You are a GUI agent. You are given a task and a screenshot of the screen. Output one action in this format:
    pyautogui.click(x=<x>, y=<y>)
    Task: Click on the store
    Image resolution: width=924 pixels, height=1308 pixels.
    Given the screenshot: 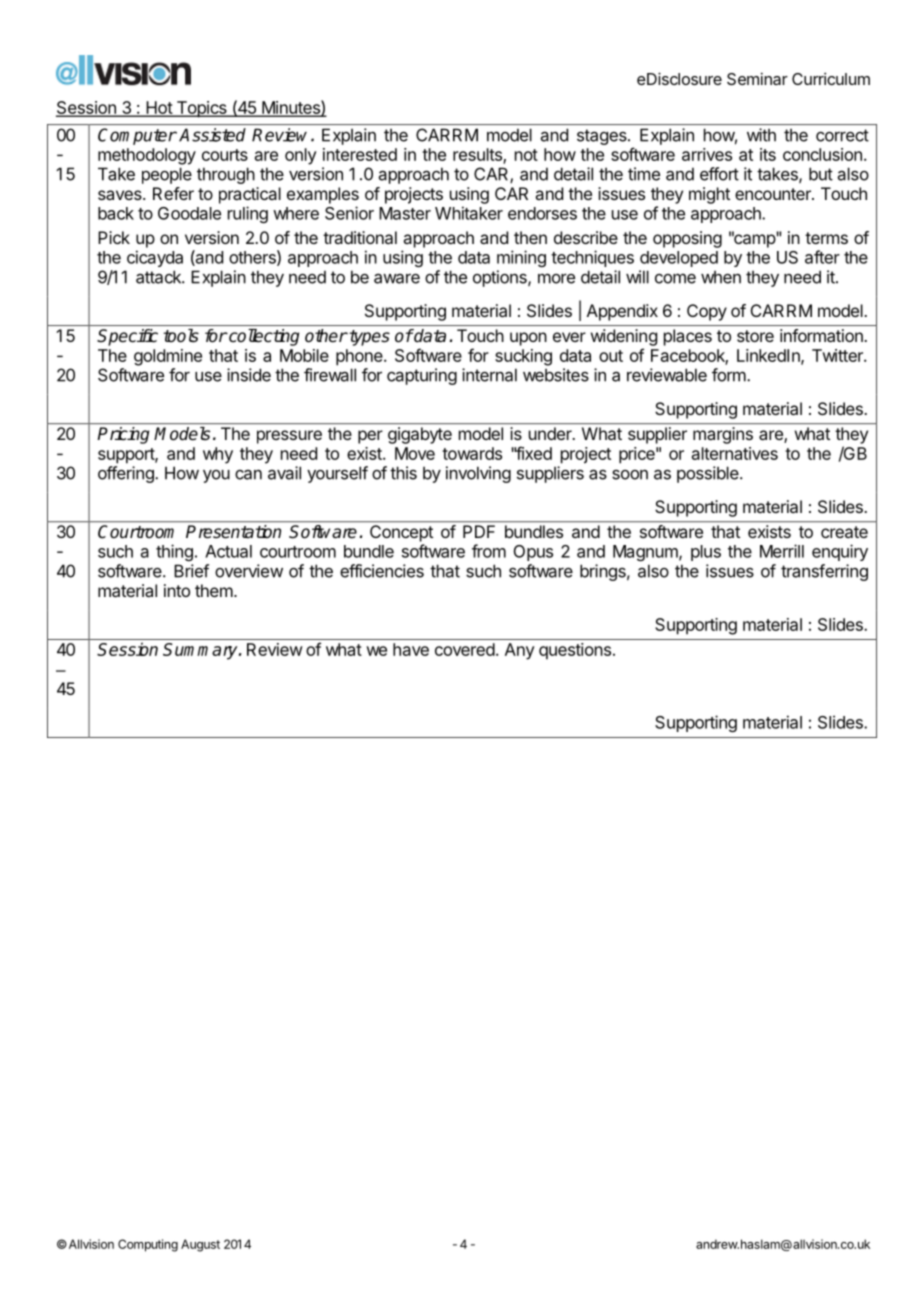 What is the action you would take?
    pyautogui.click(x=755, y=336)
